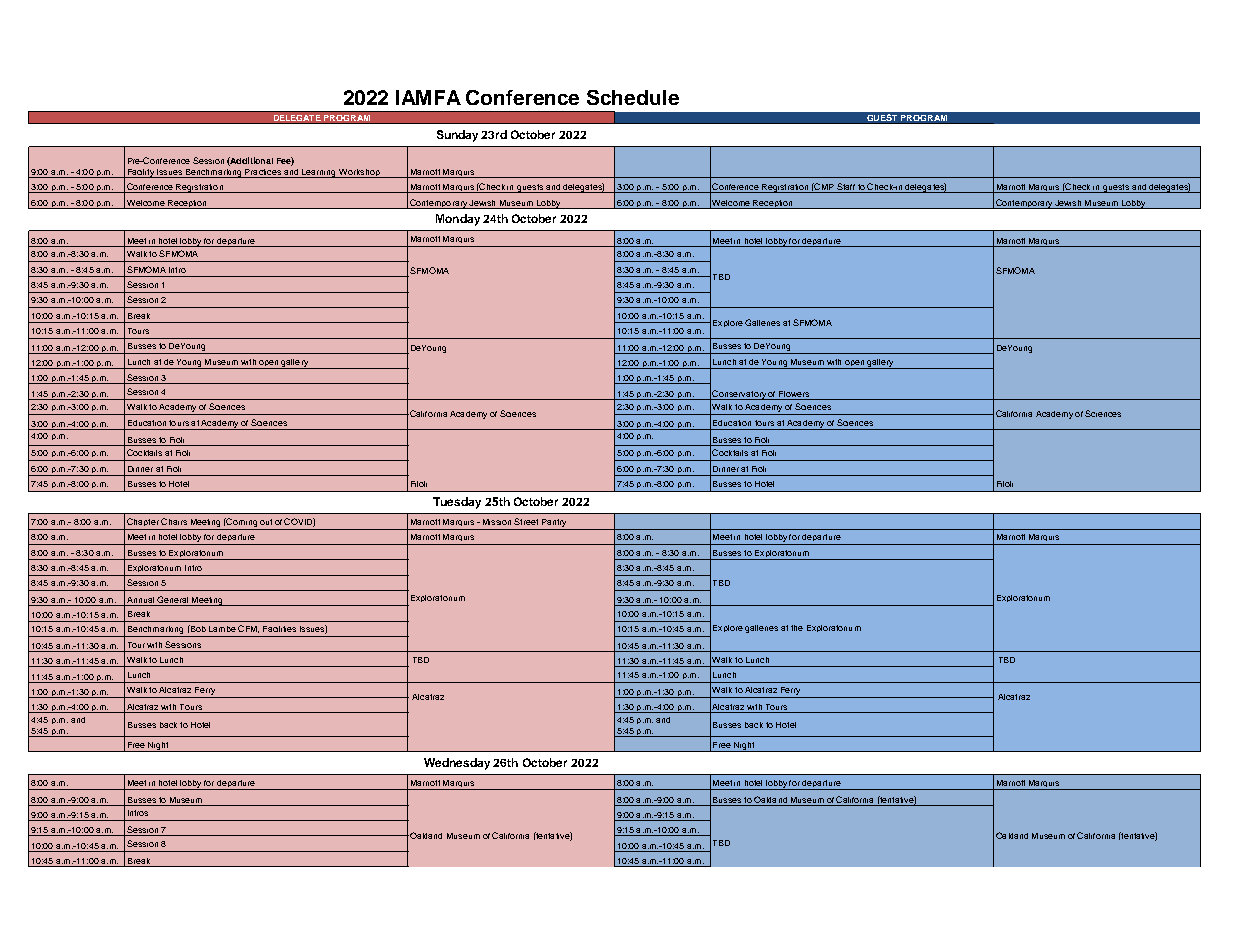 The height and width of the image is (952, 1233). Describe the element at coordinates (633, 97) in the image. I see `Schedule` at that location.
